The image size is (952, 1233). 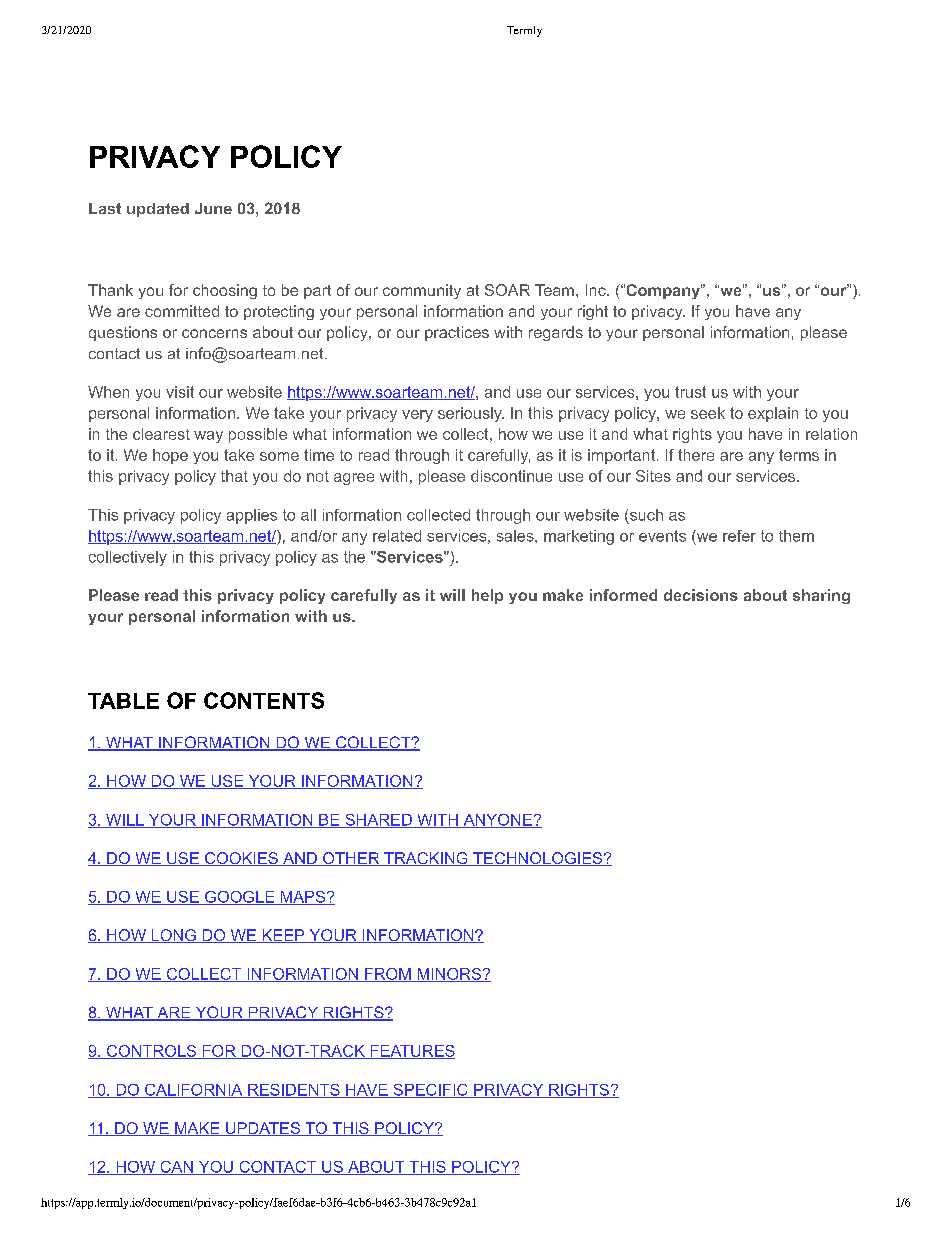 What do you see at coordinates (487, 596) in the document?
I see `help` at bounding box center [487, 596].
